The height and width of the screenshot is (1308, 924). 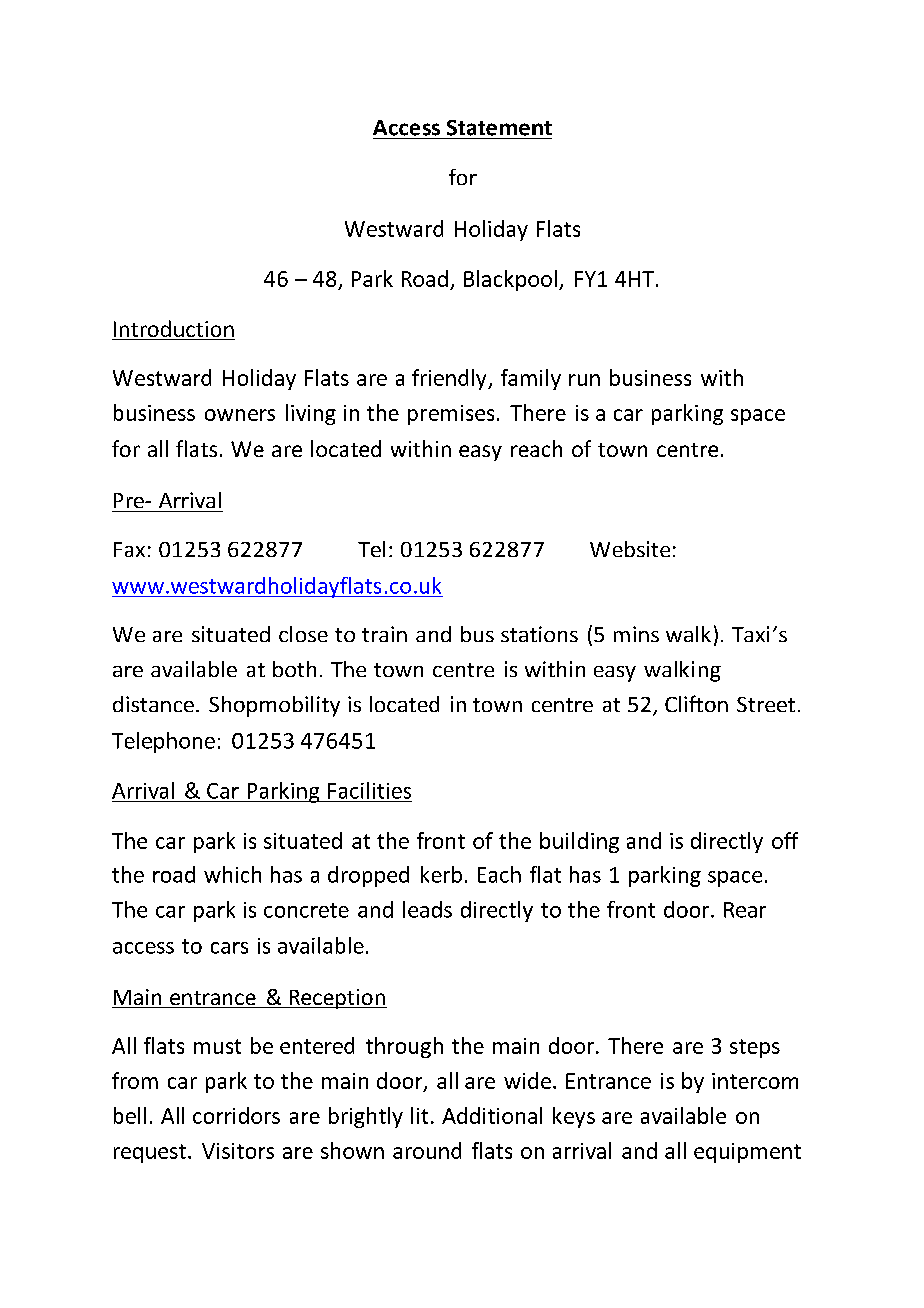 What do you see at coordinates (232, 874) in the screenshot?
I see `which` at bounding box center [232, 874].
